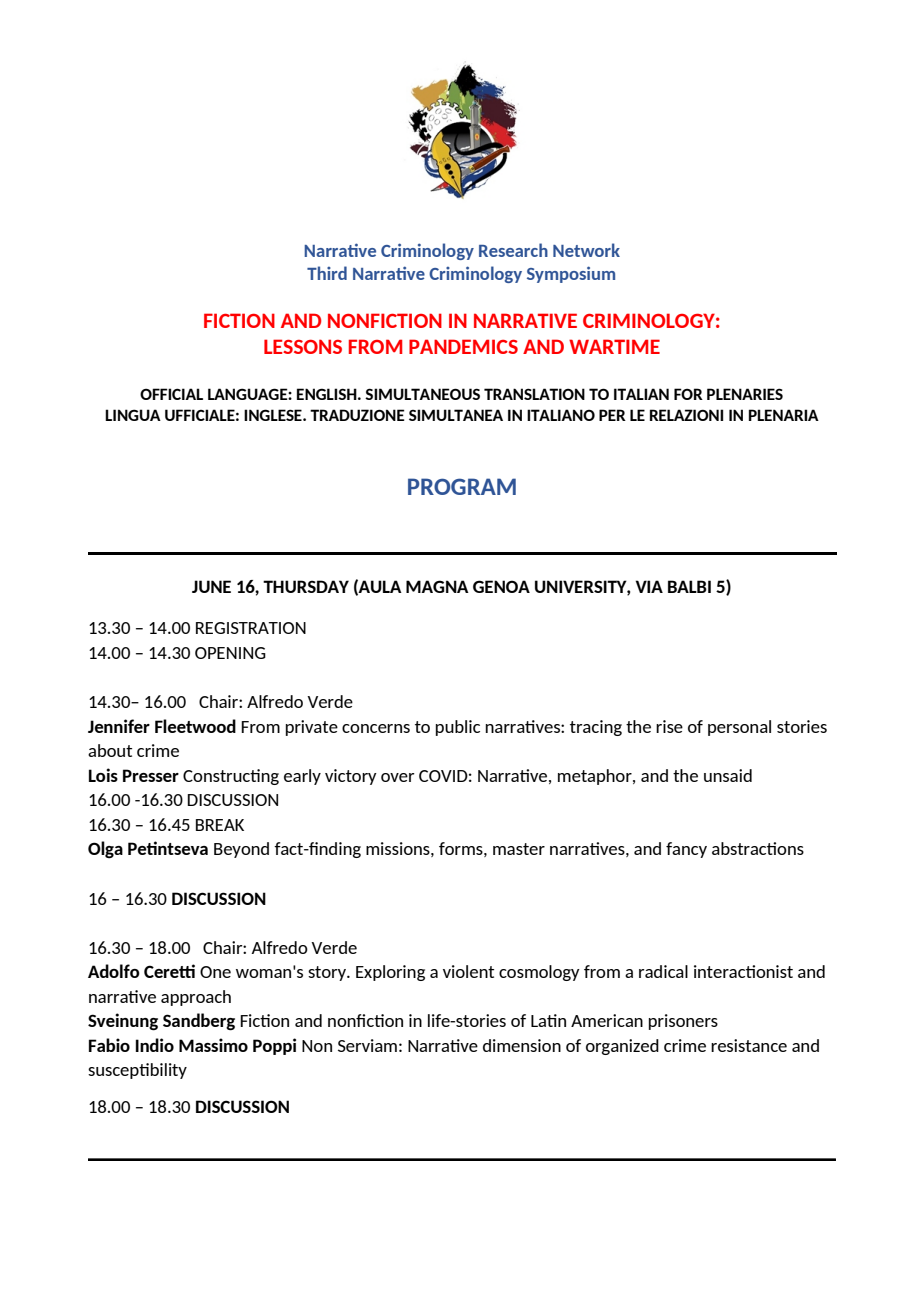 This image has height=1308, width=924. I want to click on WARTIME, so click(614, 346).
